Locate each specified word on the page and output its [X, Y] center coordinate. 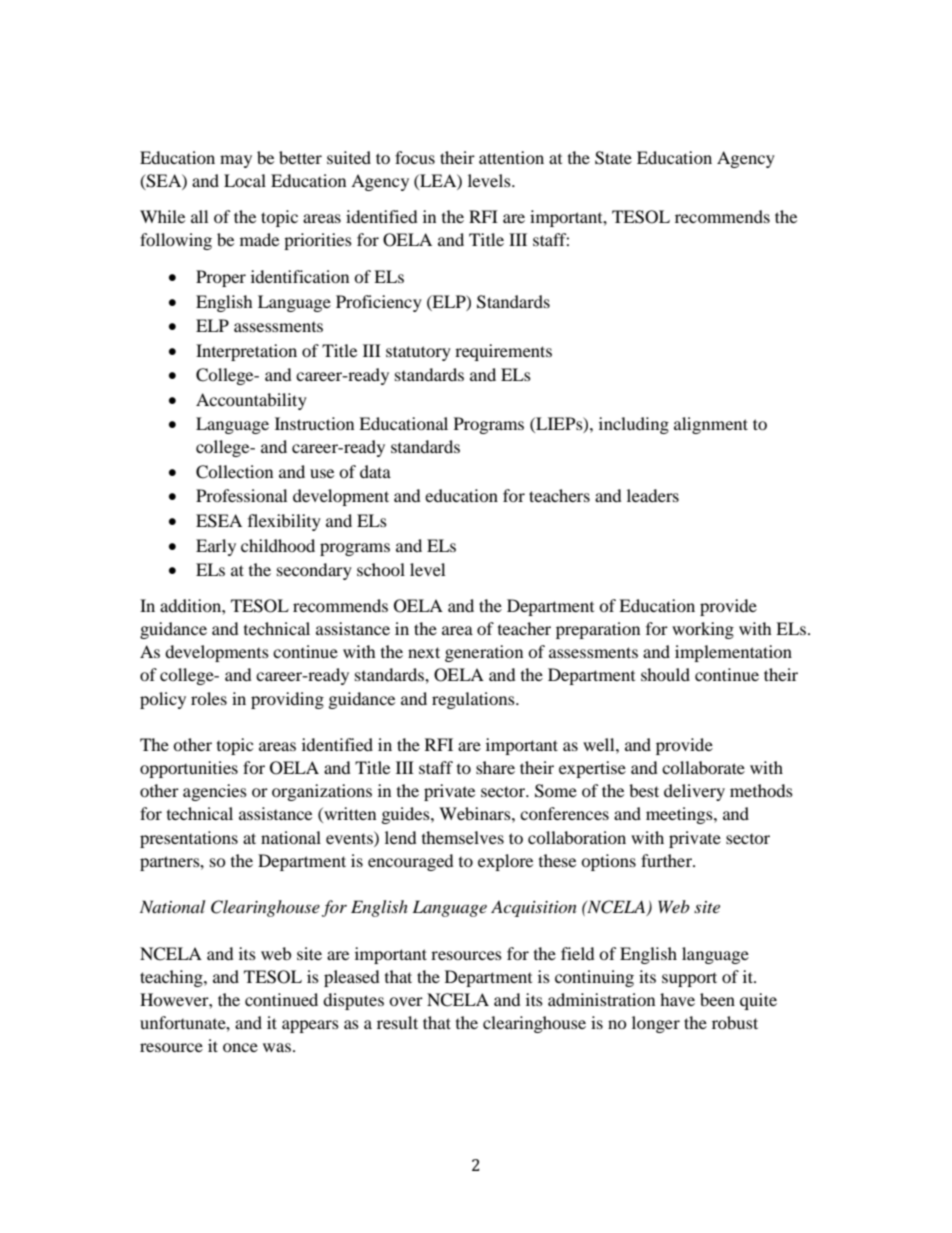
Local [245, 180]
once [240, 1047]
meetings [680, 815]
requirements [503, 352]
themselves [463, 837]
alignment [711, 425]
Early [216, 547]
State [613, 158]
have [677, 999]
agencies [215, 792]
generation [484, 653]
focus [415, 157]
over [406, 1001]
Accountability [251, 401]
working [703, 630]
